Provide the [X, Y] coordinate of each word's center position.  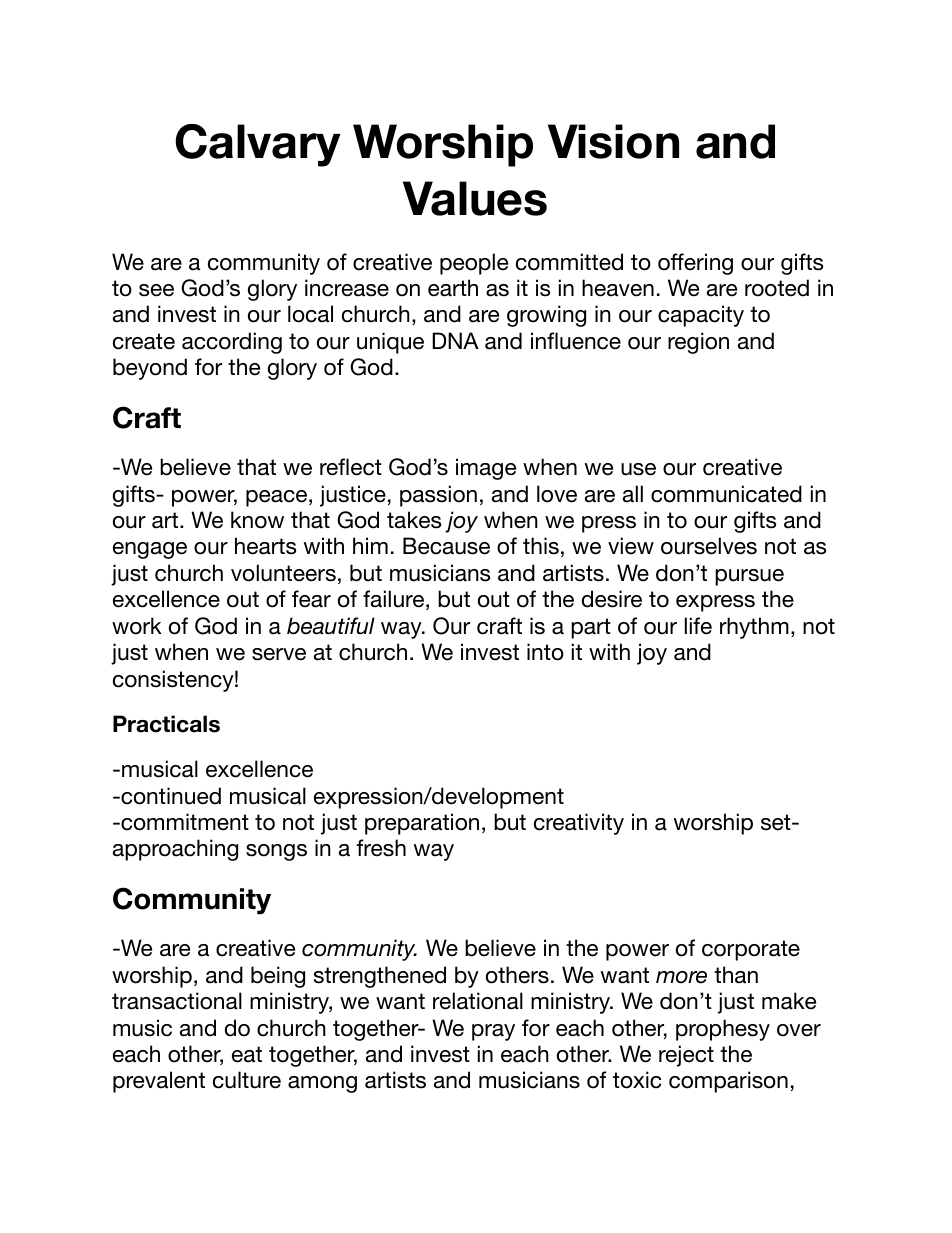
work [137, 626]
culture [247, 1080]
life [698, 626]
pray [493, 1032]
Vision [613, 141]
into [545, 652]
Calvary [258, 145]
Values [475, 198]
